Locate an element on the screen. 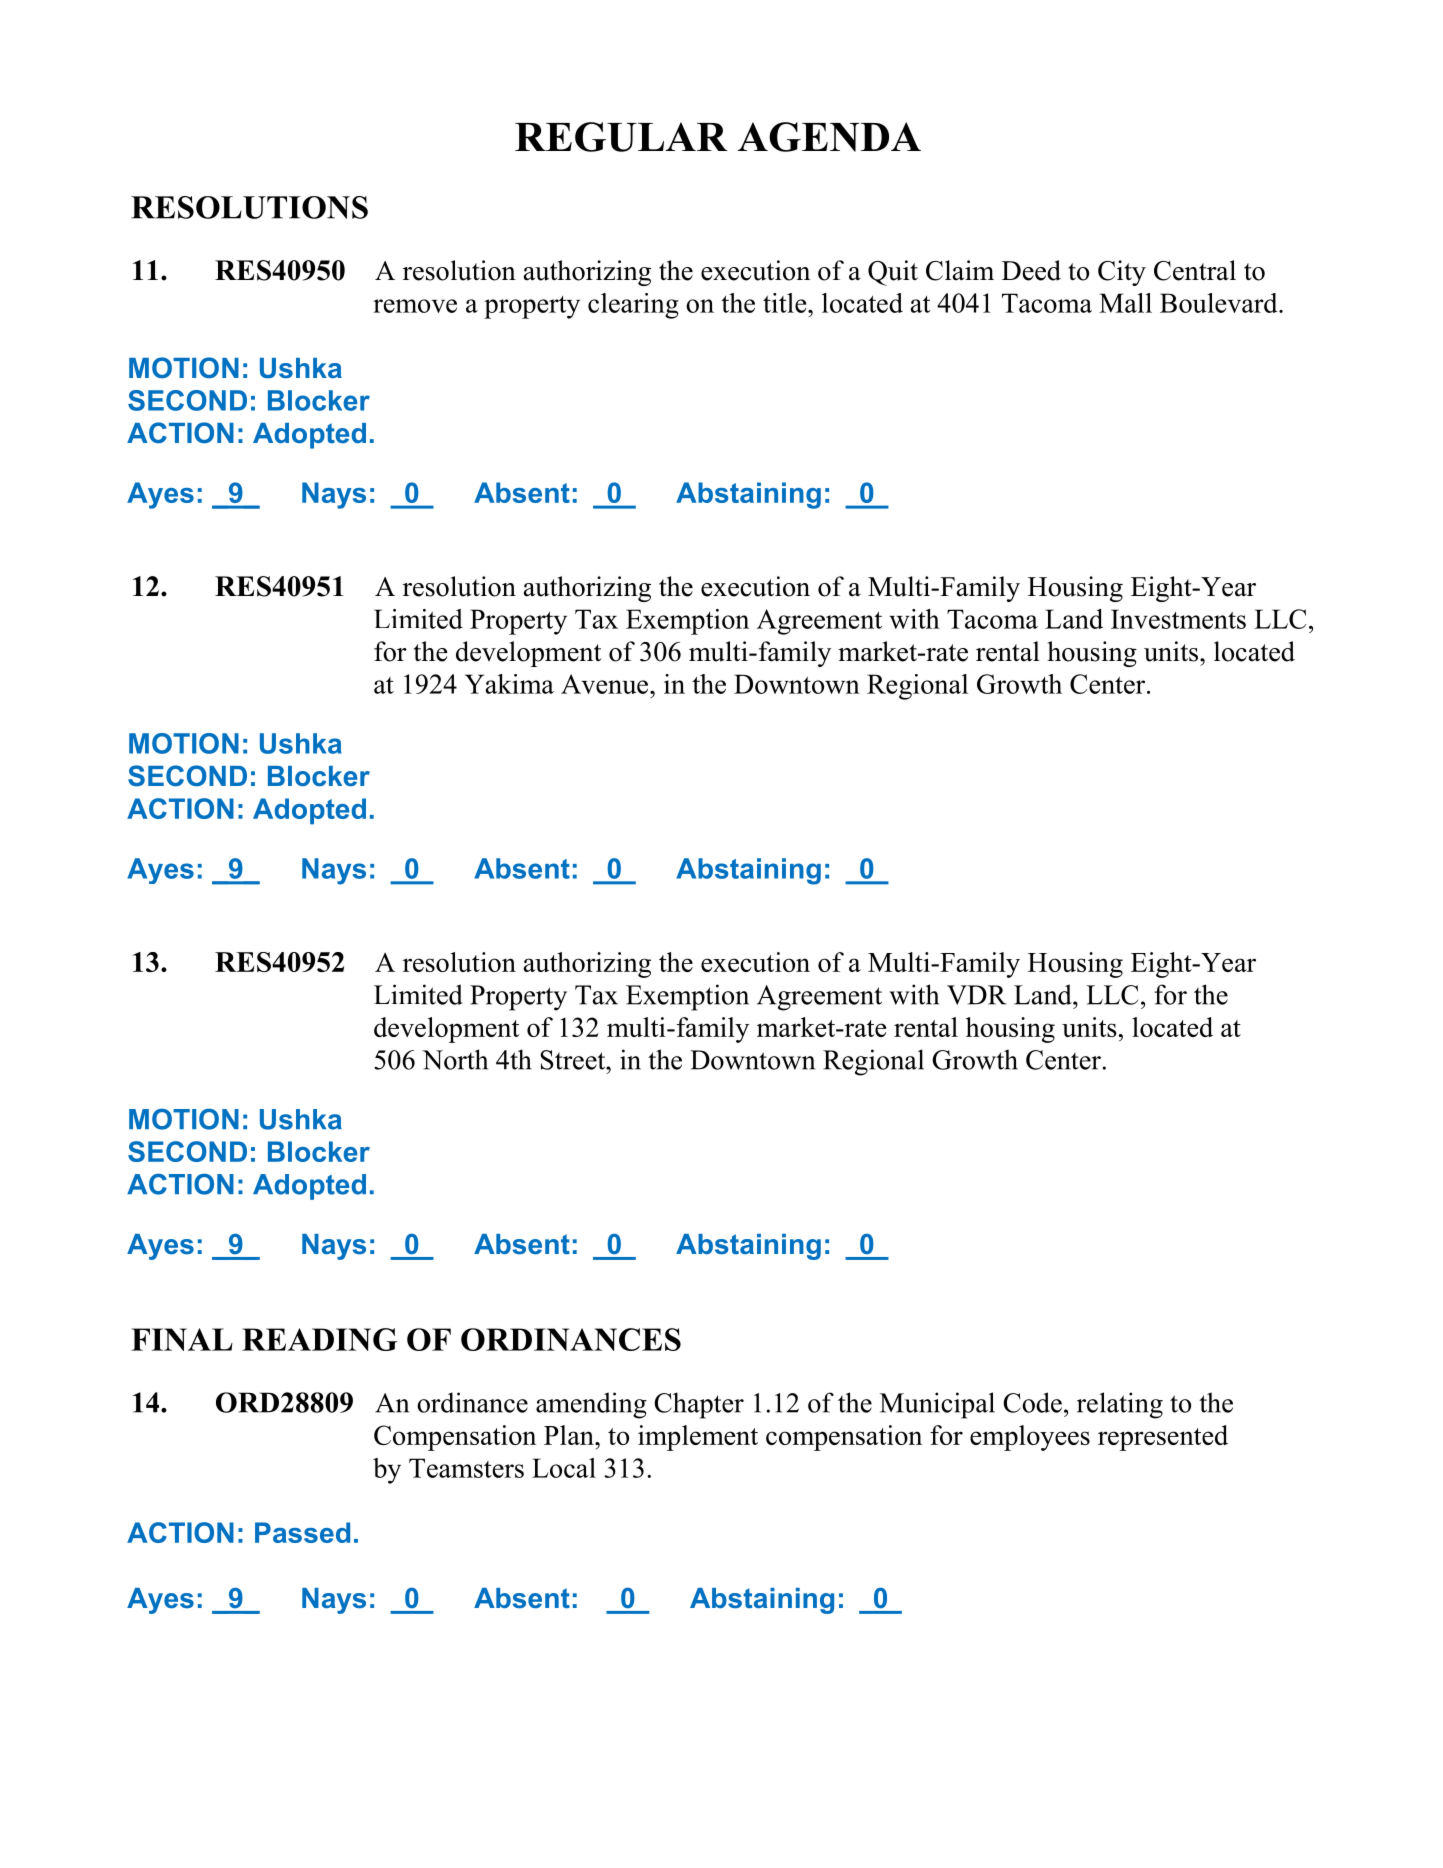 Image resolution: width=1443 pixels, height=1868 pixels. REGULAR is located at coordinates (621, 137).
